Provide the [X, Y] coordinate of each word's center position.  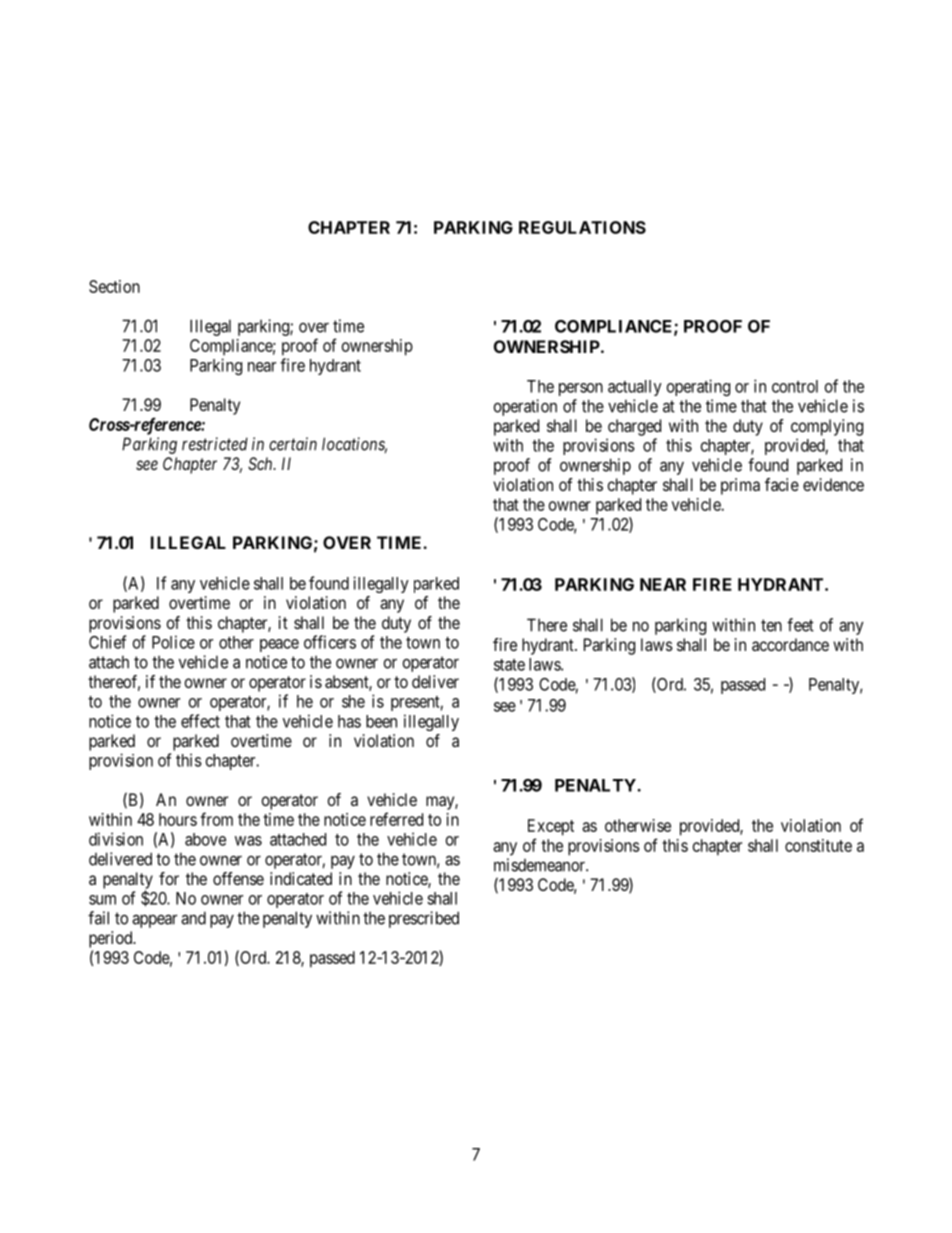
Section [114, 286]
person [581, 389]
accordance [790, 644]
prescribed [424, 919]
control [795, 386]
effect [200, 721]
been [381, 721]
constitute [818, 845]
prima [740, 486]
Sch [261, 463]
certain [293, 444]
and [193, 918]
